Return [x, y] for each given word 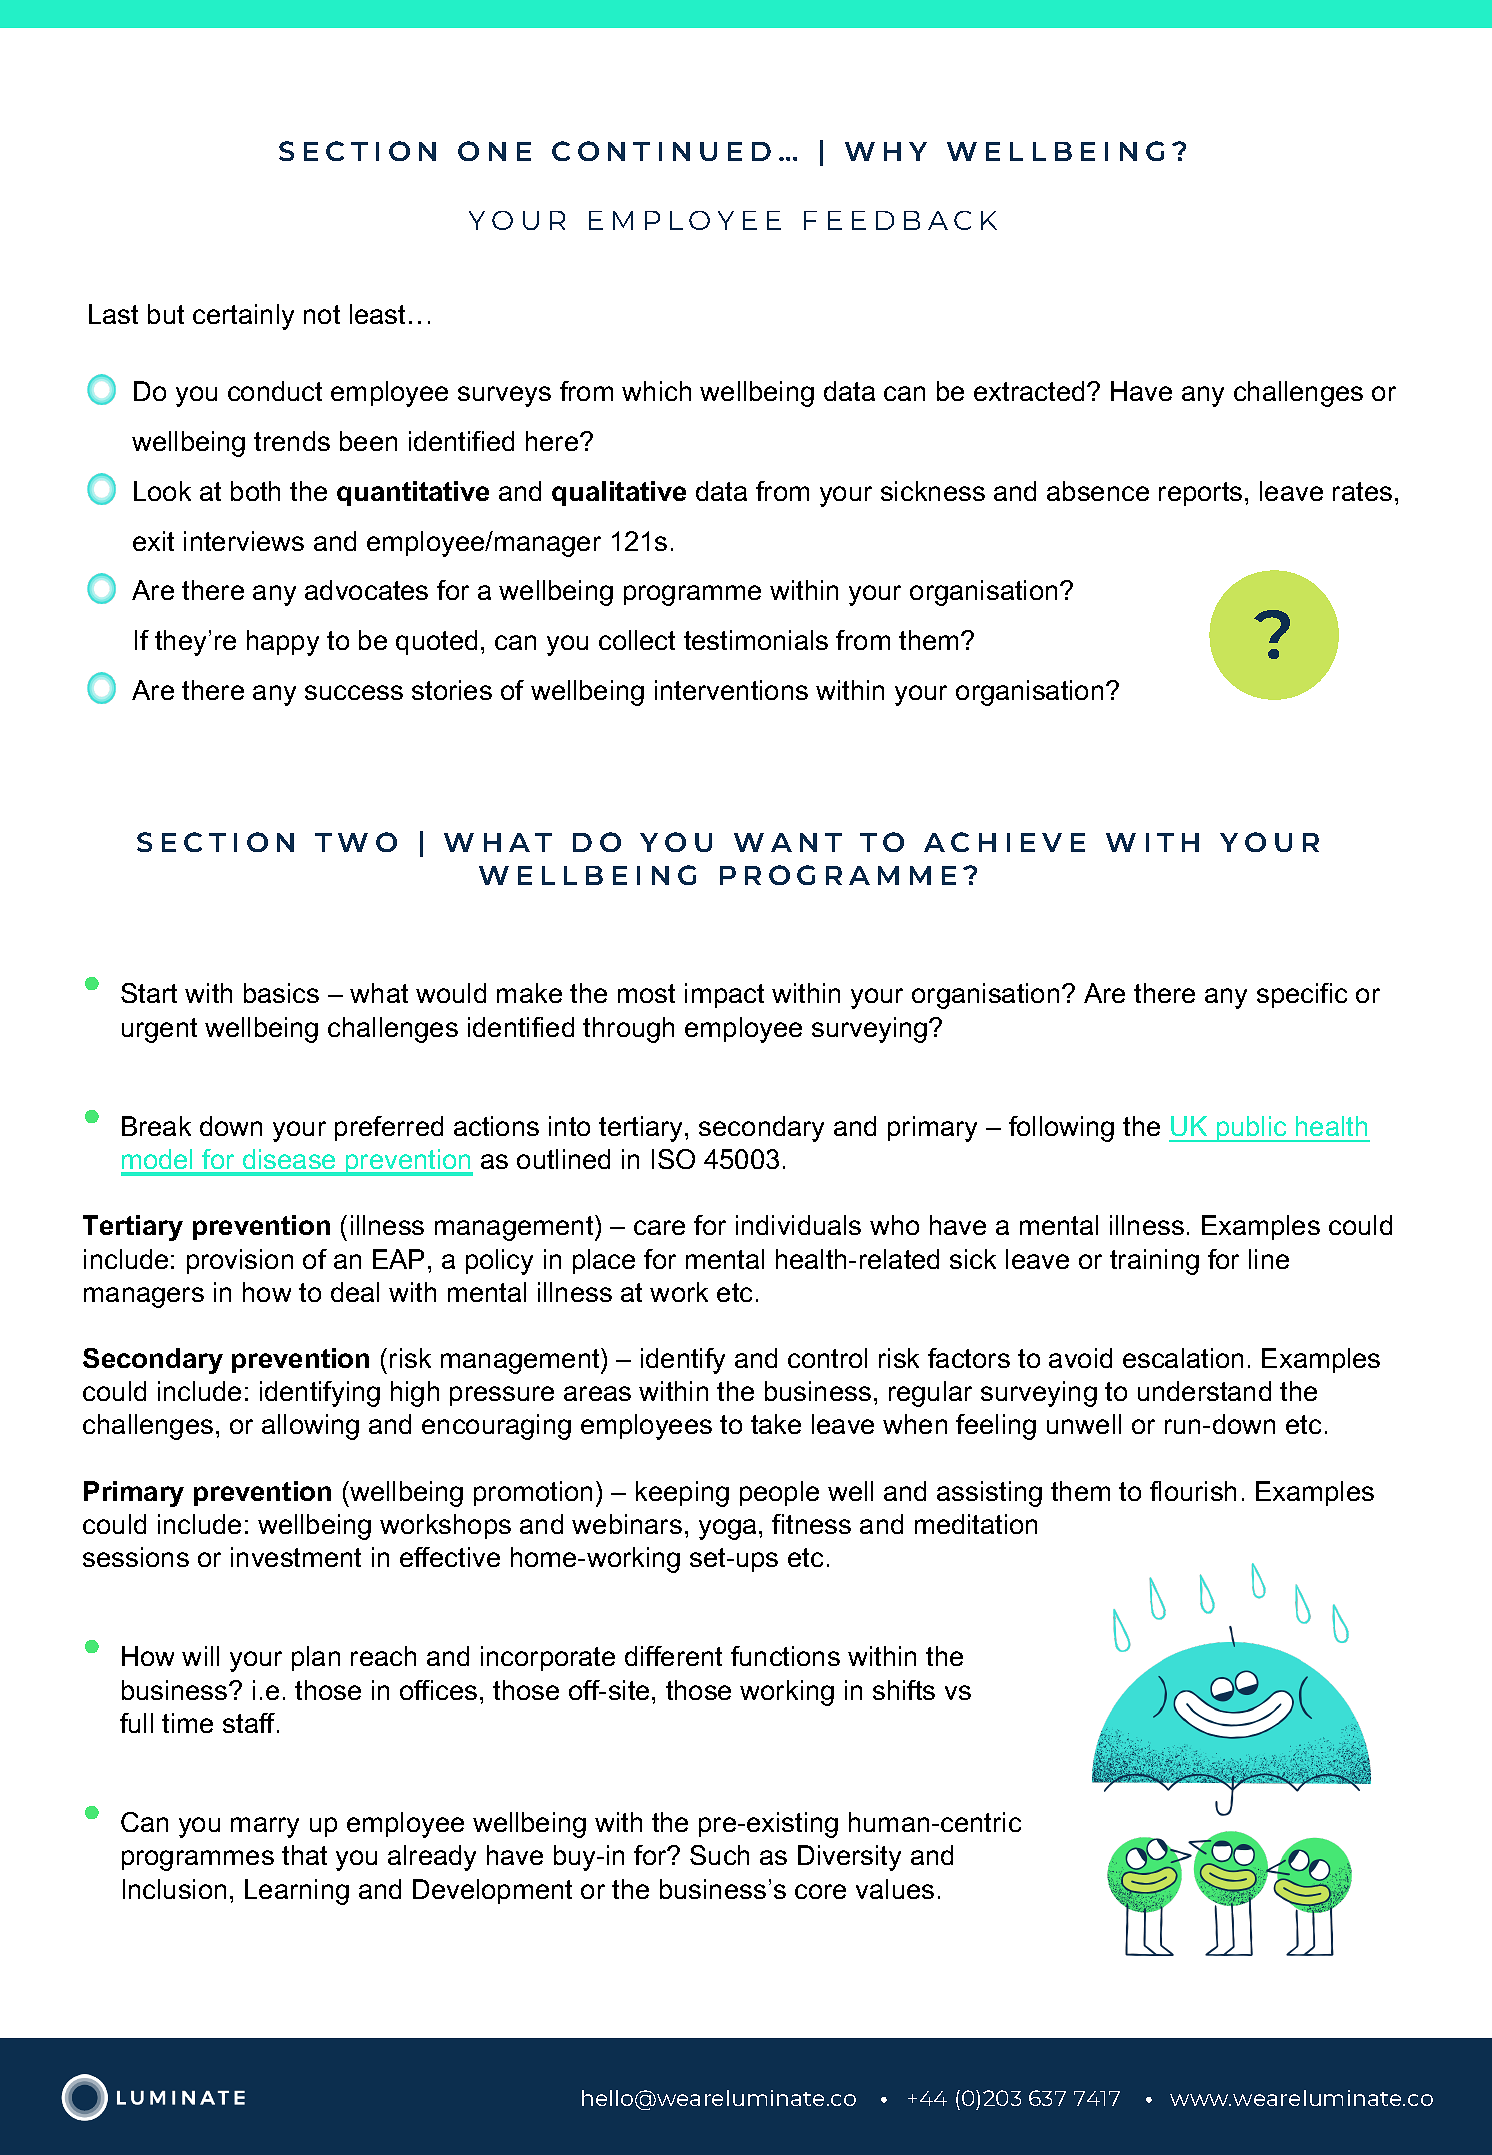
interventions [731, 690]
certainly [243, 317]
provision [240, 1261]
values [895, 1889]
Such [719, 1855]
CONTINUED [661, 151]
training [1154, 1262]
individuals [798, 1225]
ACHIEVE [1004, 842]
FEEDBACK [900, 220]
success [354, 692]
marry [265, 1827]
